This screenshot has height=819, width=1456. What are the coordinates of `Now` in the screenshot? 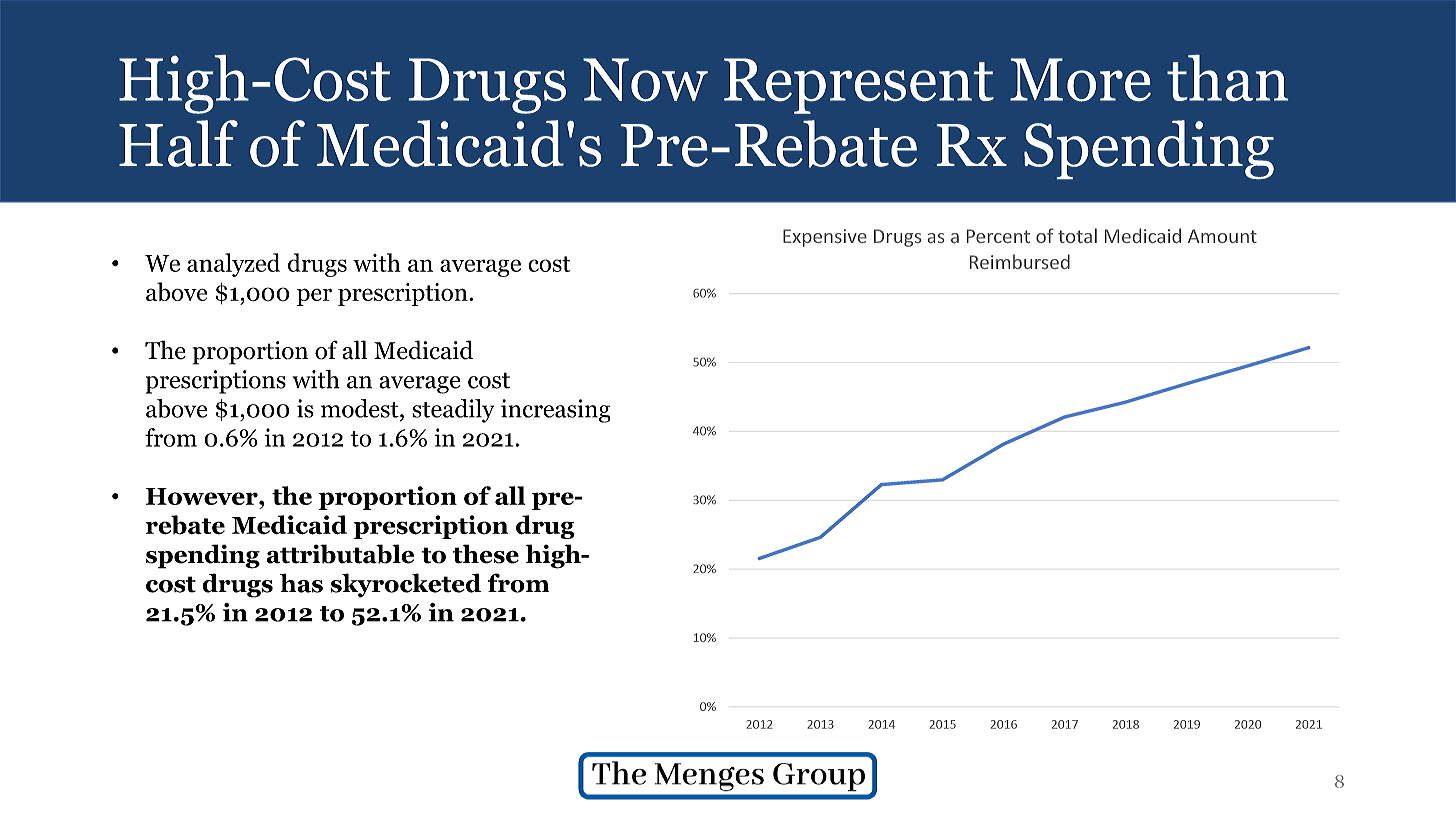 It's located at (645, 80).
